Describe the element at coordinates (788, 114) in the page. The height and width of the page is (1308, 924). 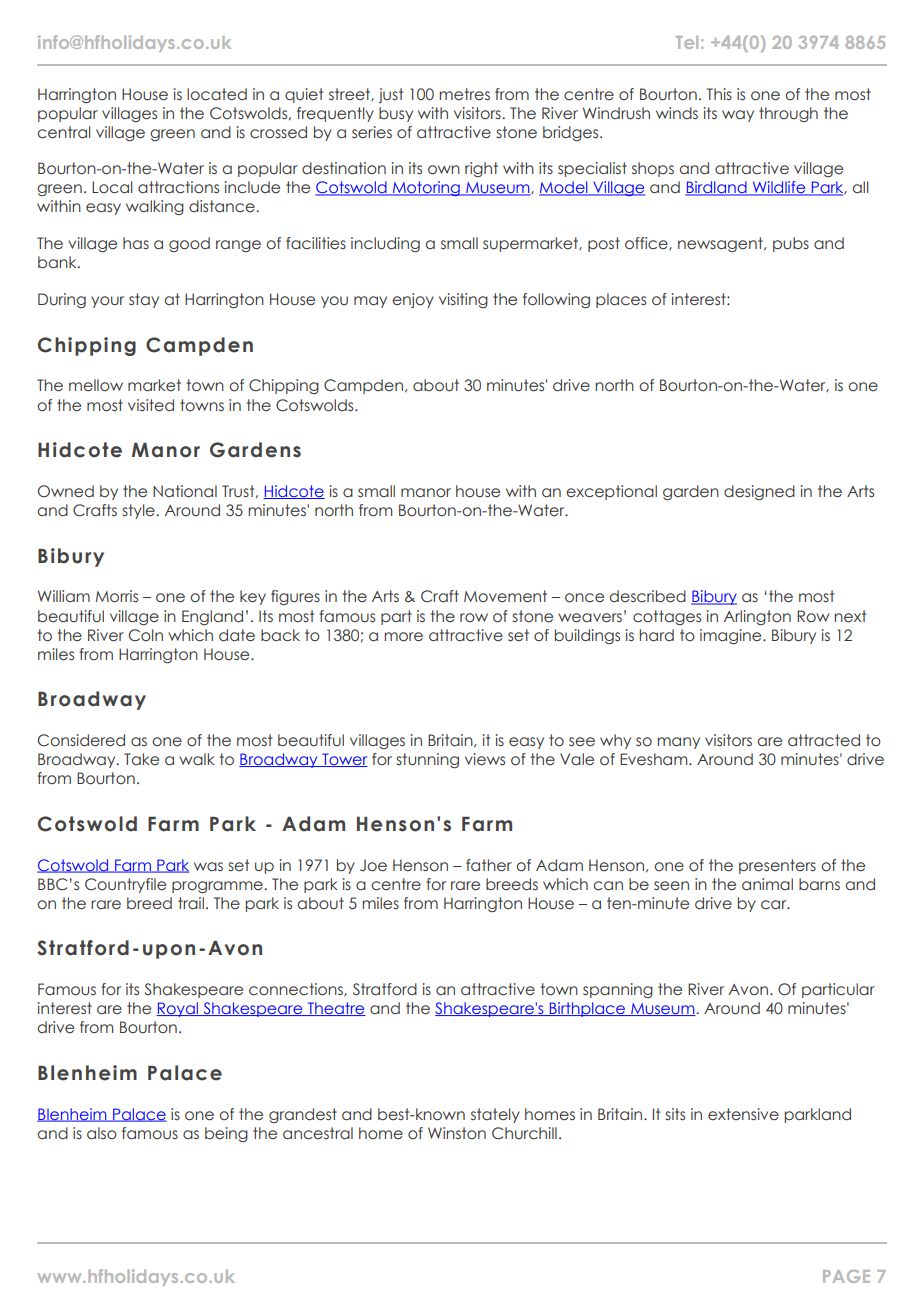
I see `through` at that location.
